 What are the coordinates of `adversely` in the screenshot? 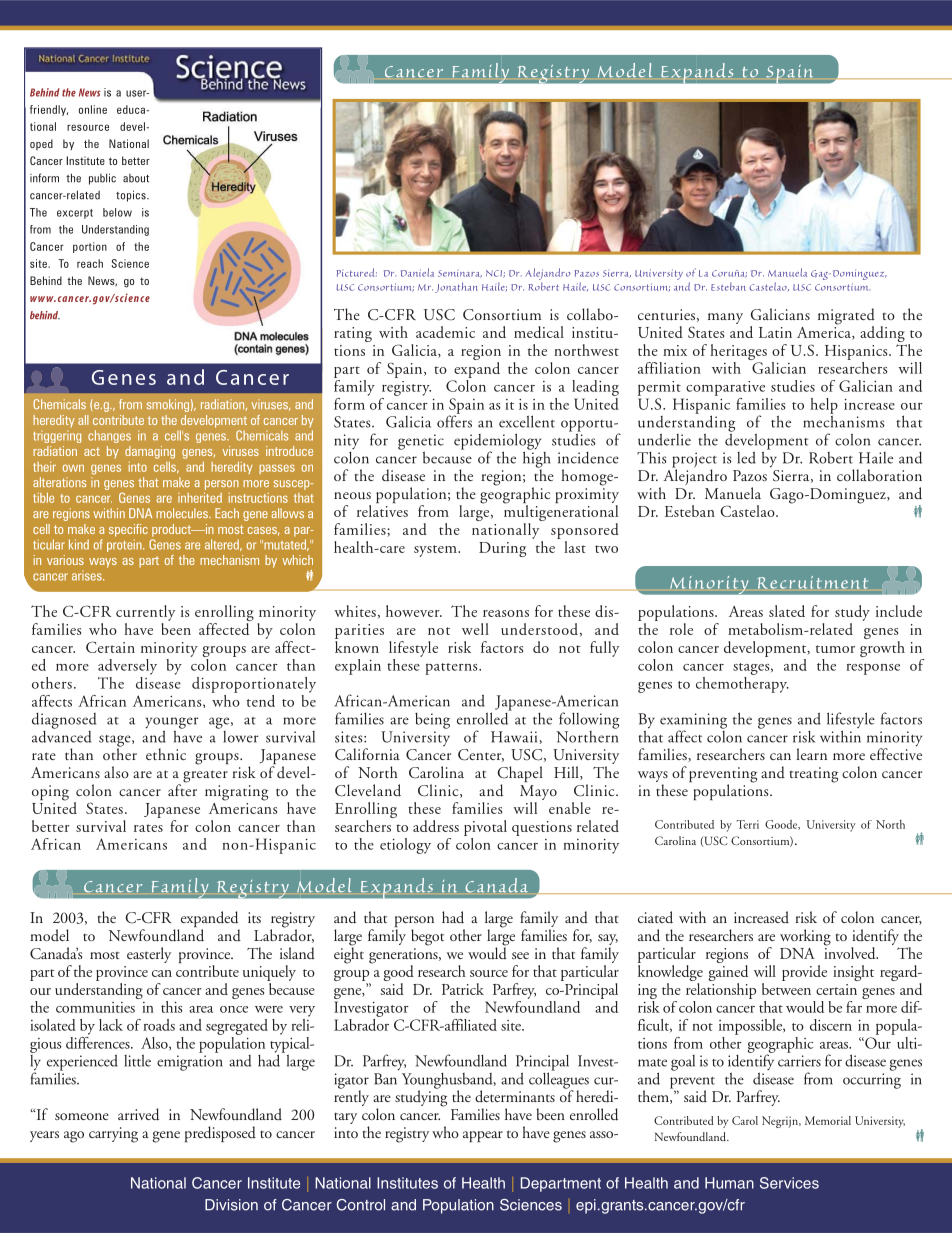 It's located at (127, 667).
